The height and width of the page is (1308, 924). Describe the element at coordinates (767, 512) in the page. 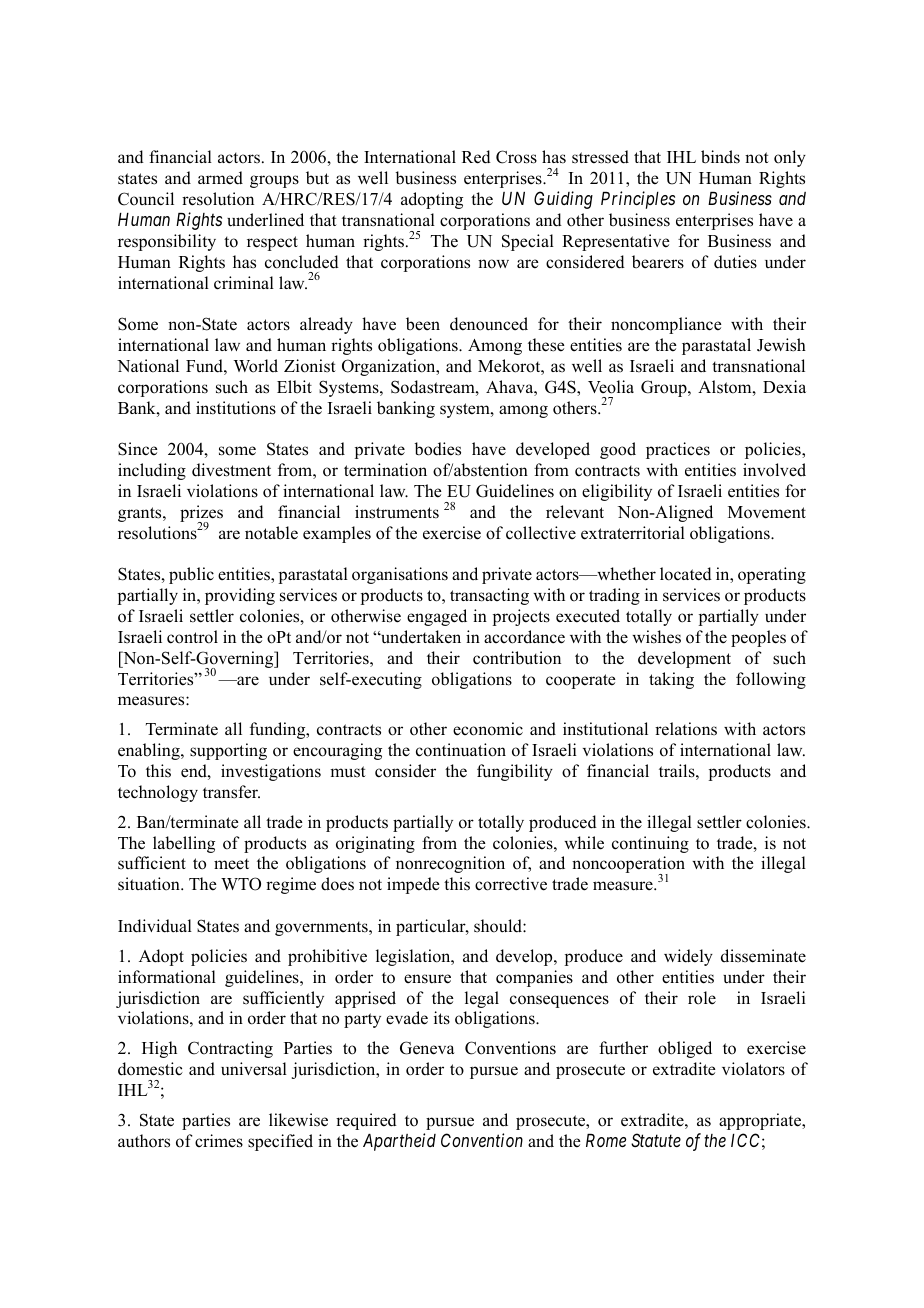

I see `Movement` at that location.
